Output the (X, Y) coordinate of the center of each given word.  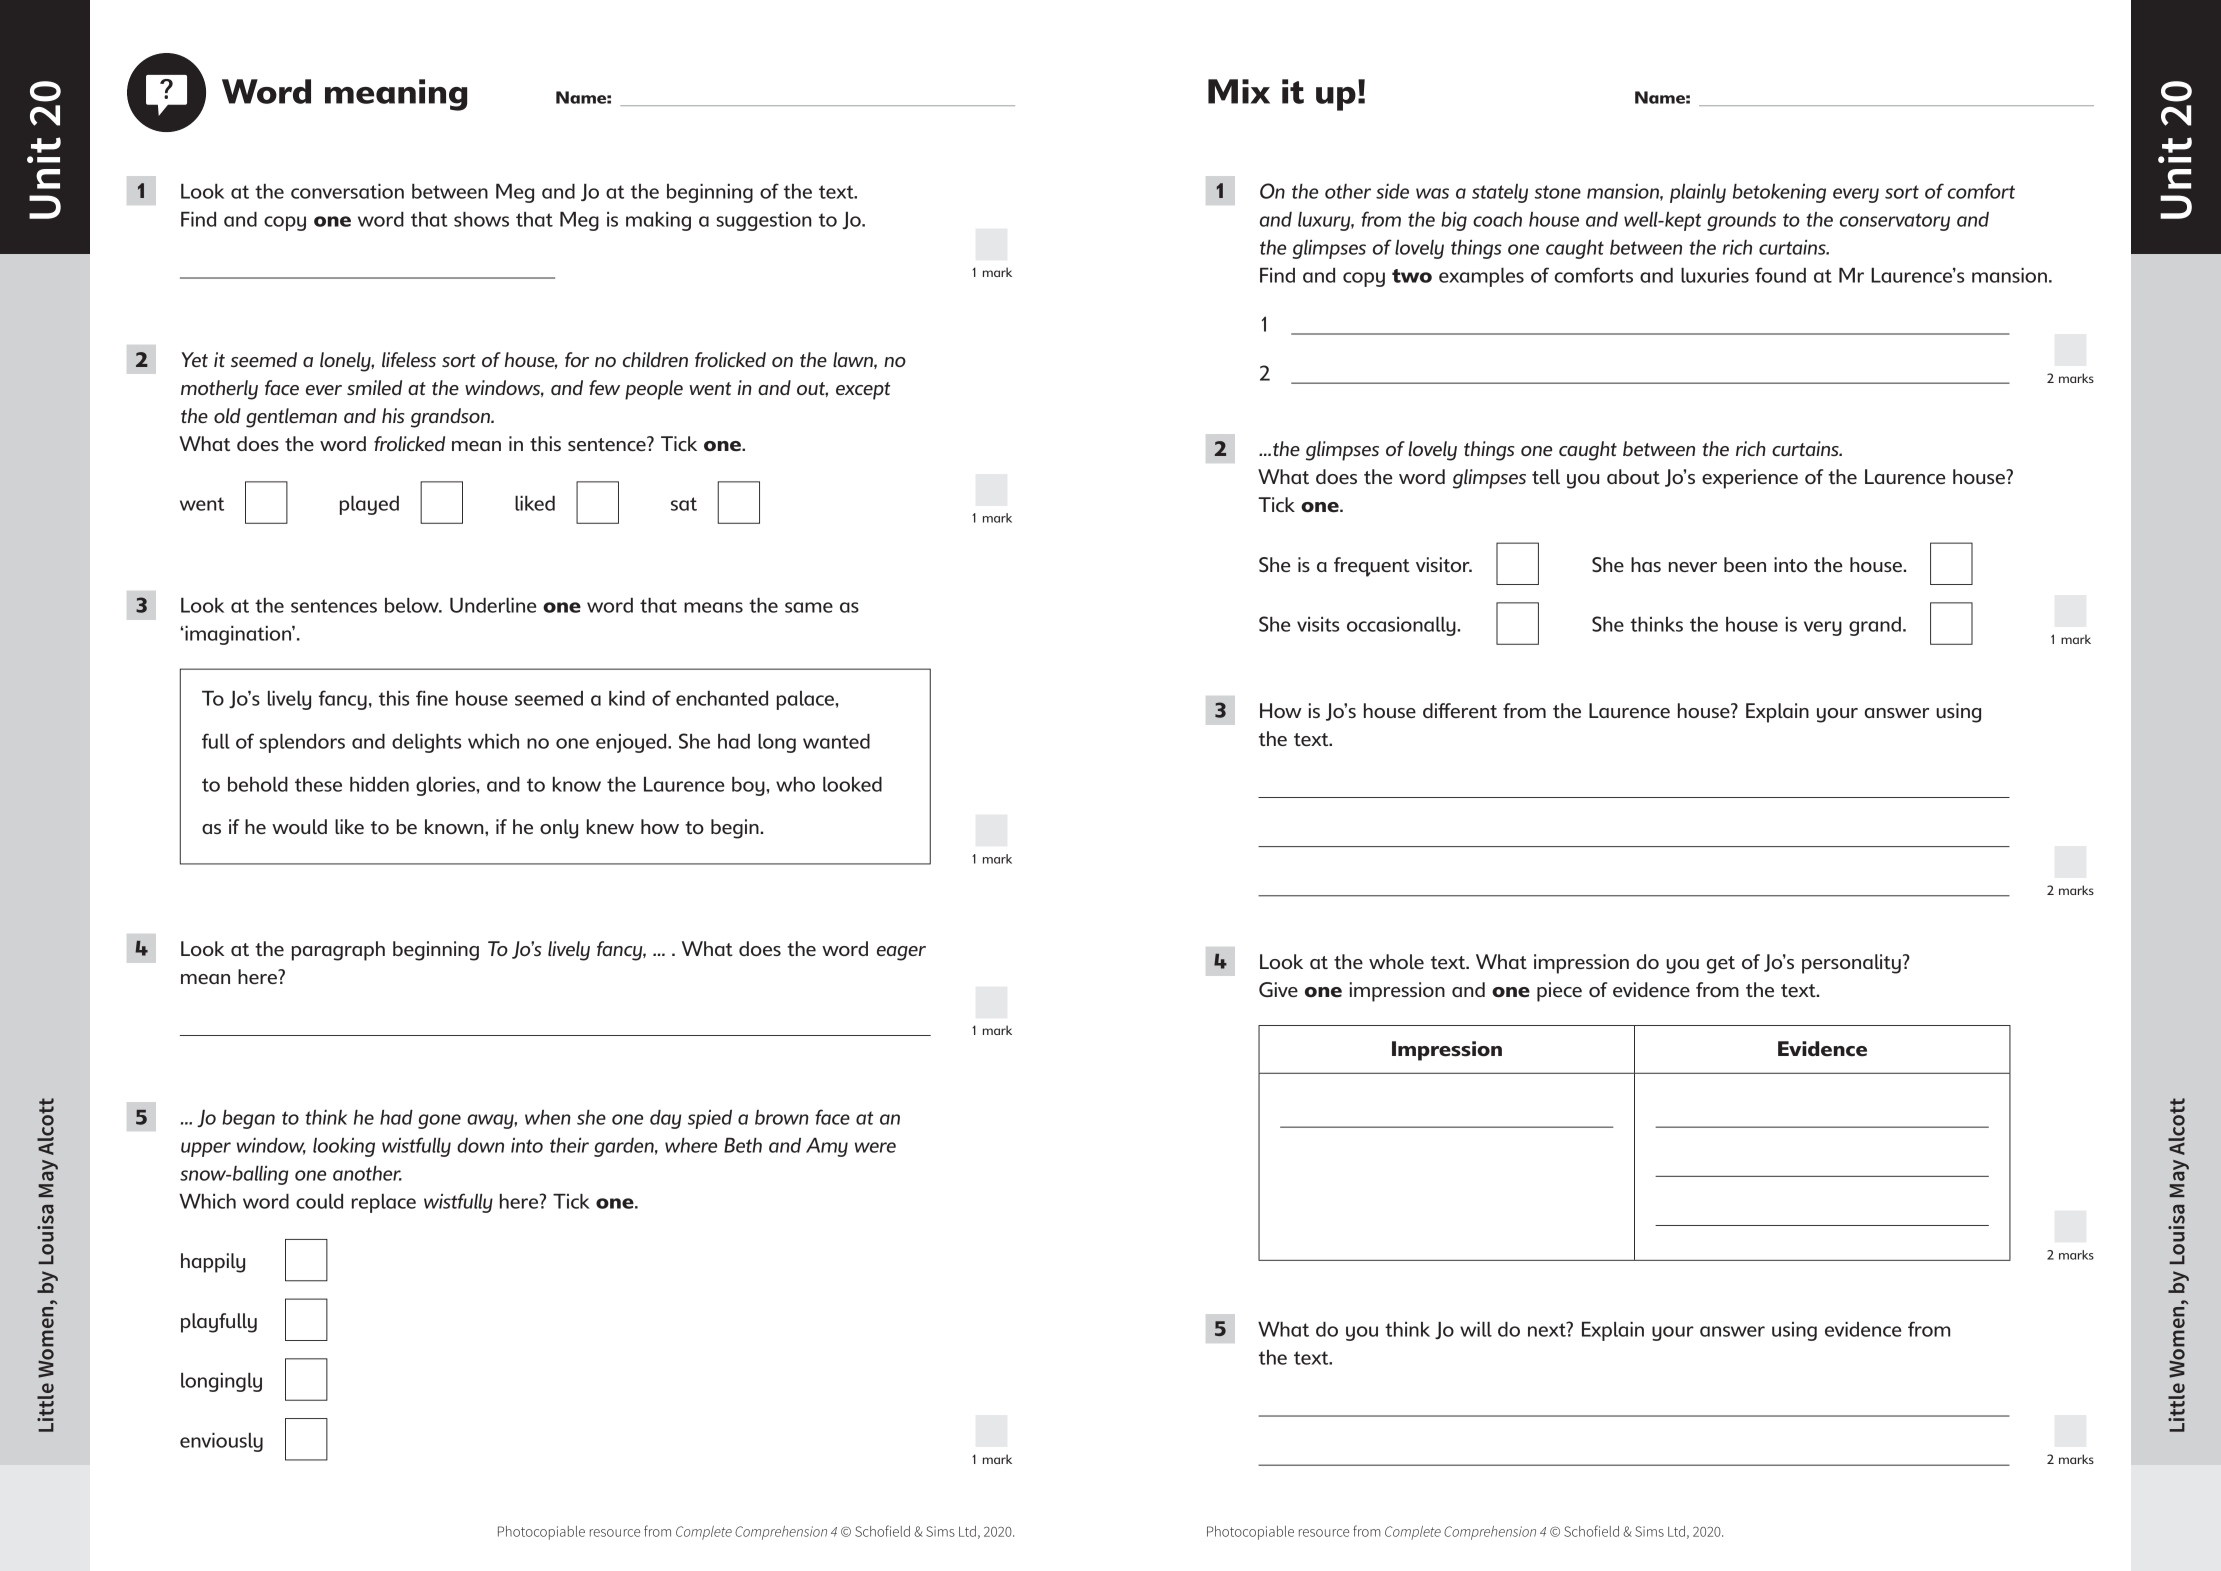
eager (901, 953)
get (1721, 965)
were (875, 1147)
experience (1750, 479)
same (809, 607)
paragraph (338, 951)
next (1548, 1329)
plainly (1698, 193)
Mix (1239, 91)
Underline (493, 605)
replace (384, 1203)
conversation (347, 191)
